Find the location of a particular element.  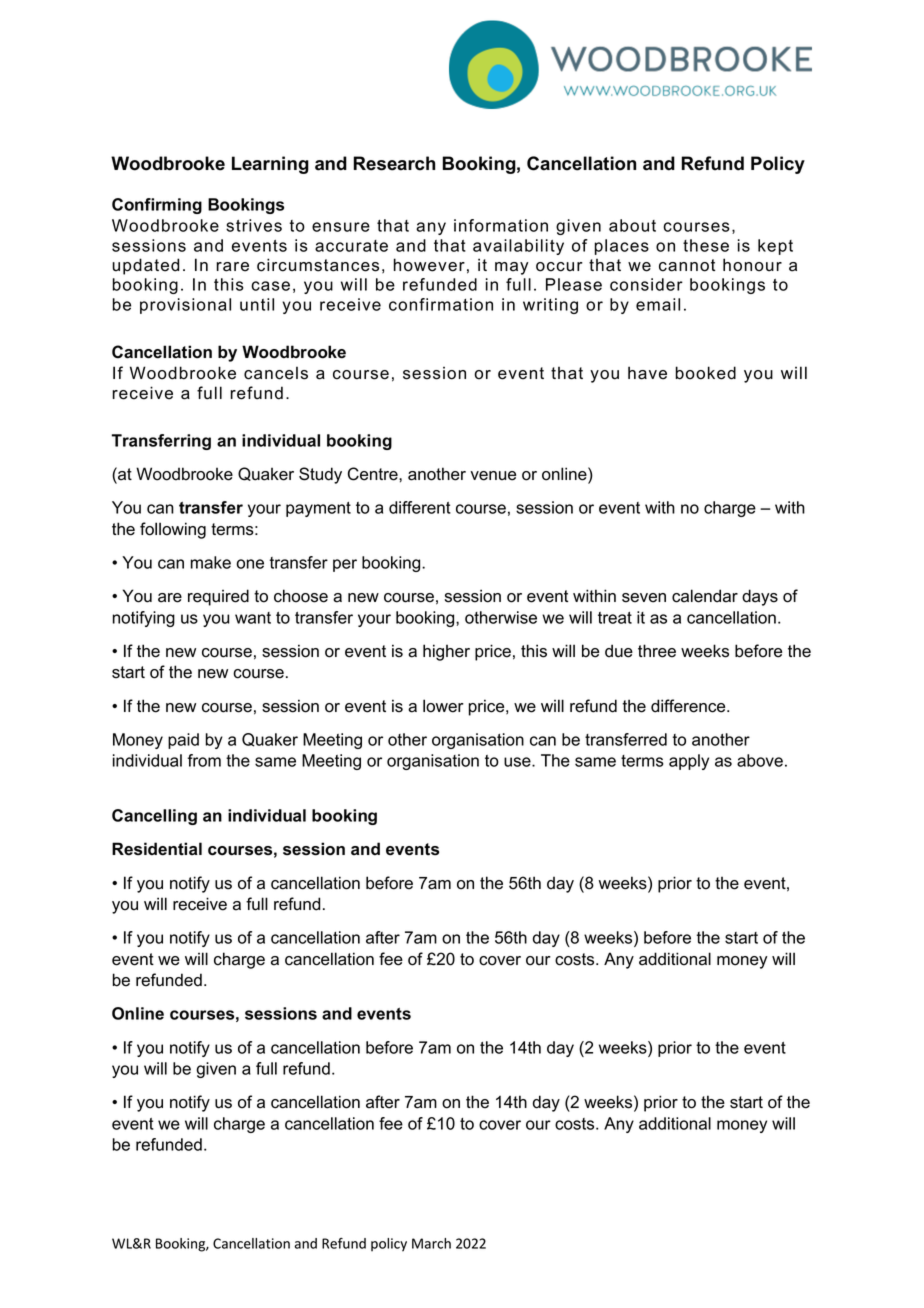

March is located at coordinates (431, 1243).
